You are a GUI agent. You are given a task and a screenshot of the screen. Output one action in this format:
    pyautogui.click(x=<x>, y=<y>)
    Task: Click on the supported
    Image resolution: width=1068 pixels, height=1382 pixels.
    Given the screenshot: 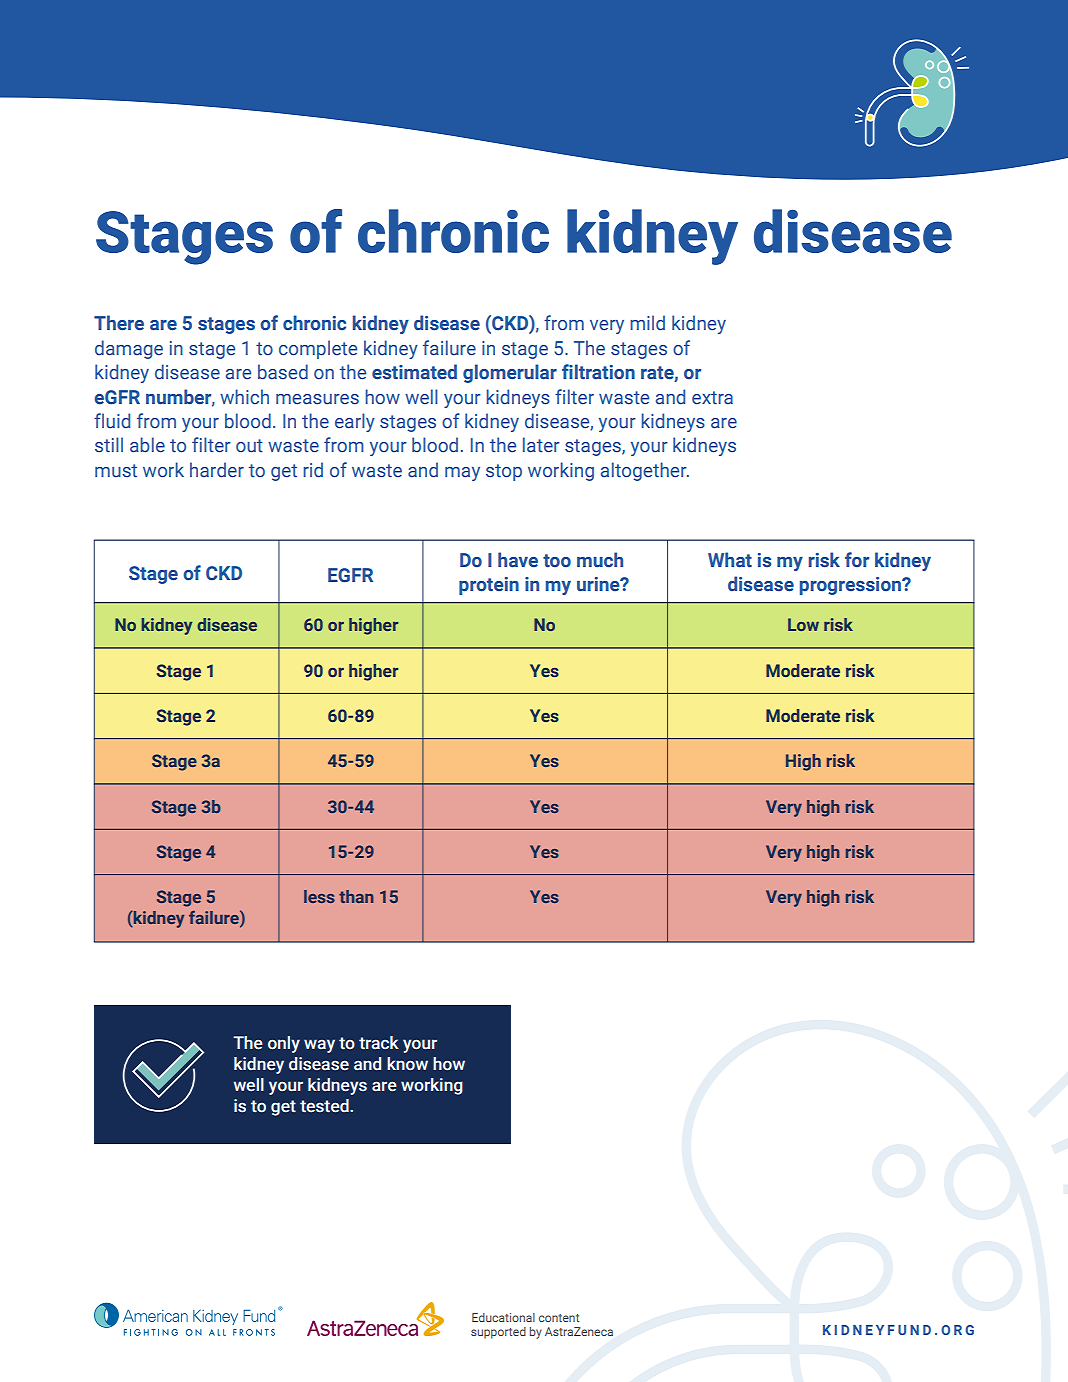 What is the action you would take?
    pyautogui.click(x=498, y=1333)
